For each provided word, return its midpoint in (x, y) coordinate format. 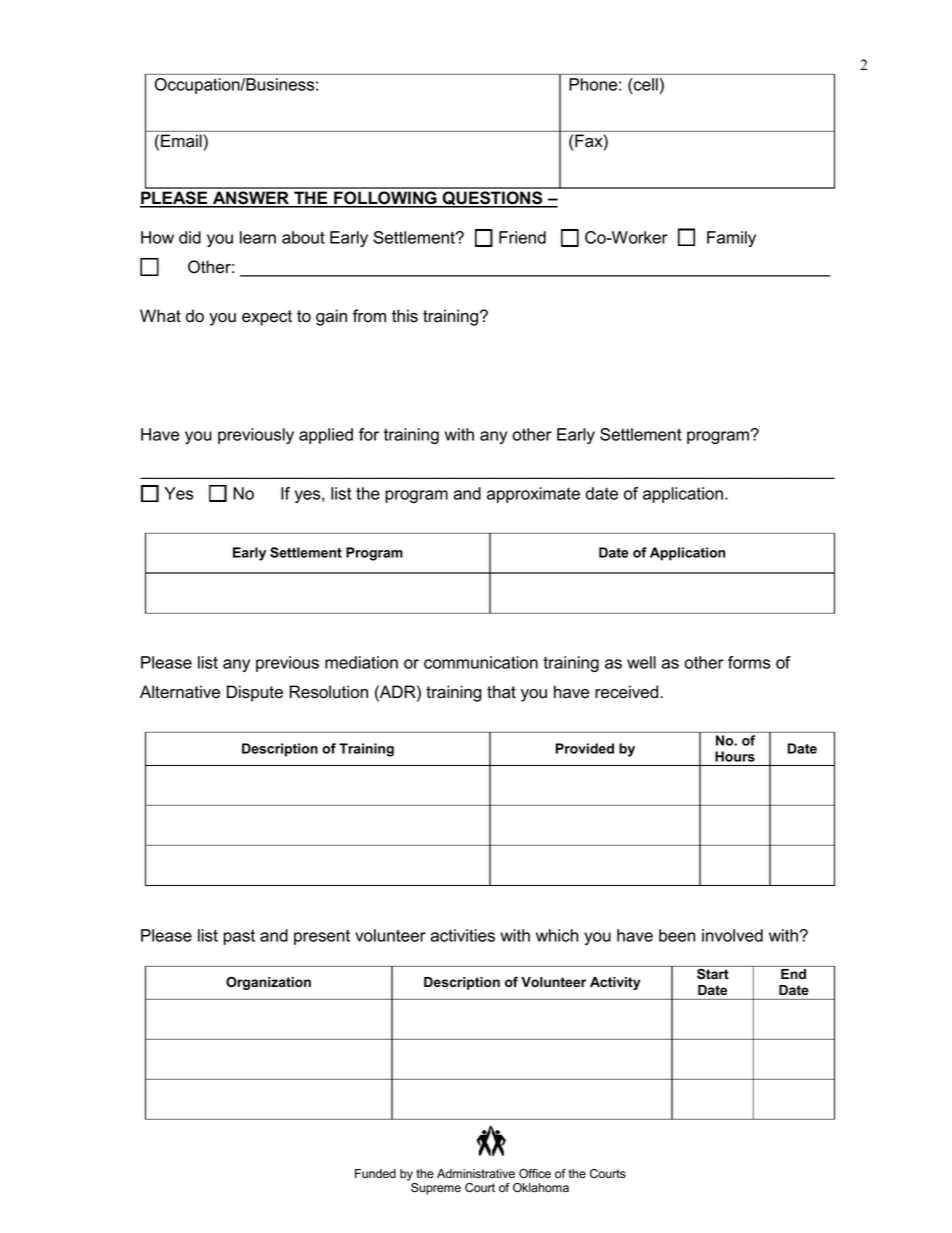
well (641, 662)
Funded (375, 1174)
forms (749, 662)
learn (258, 237)
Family (731, 239)
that (501, 692)
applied (326, 436)
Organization (268, 983)
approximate (533, 495)
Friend (522, 237)
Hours (735, 756)
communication (481, 662)
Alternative (180, 692)
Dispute (255, 693)
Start (713, 974)
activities (462, 935)
